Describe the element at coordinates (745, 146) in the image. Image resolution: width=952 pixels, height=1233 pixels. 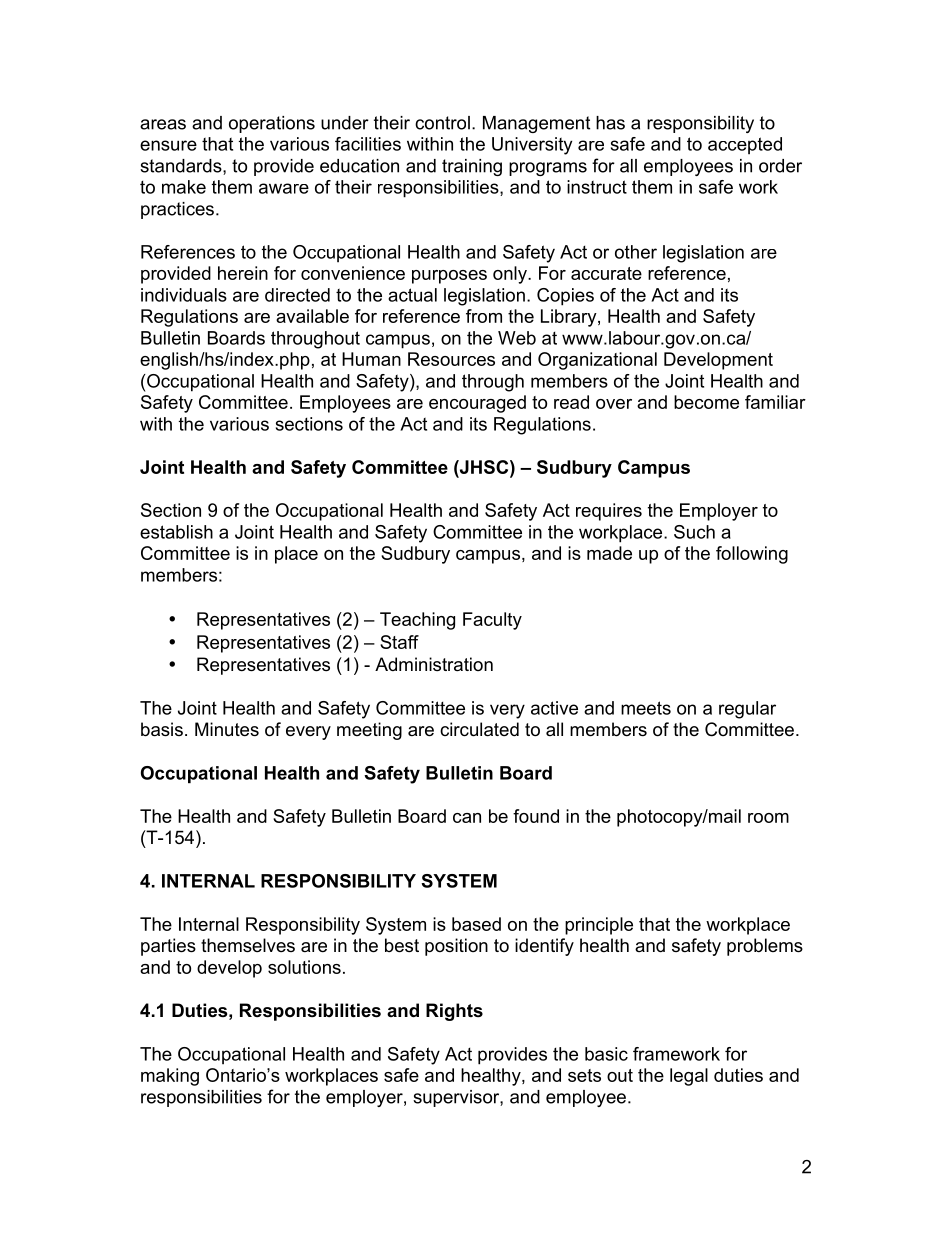
I see `accepted` at that location.
